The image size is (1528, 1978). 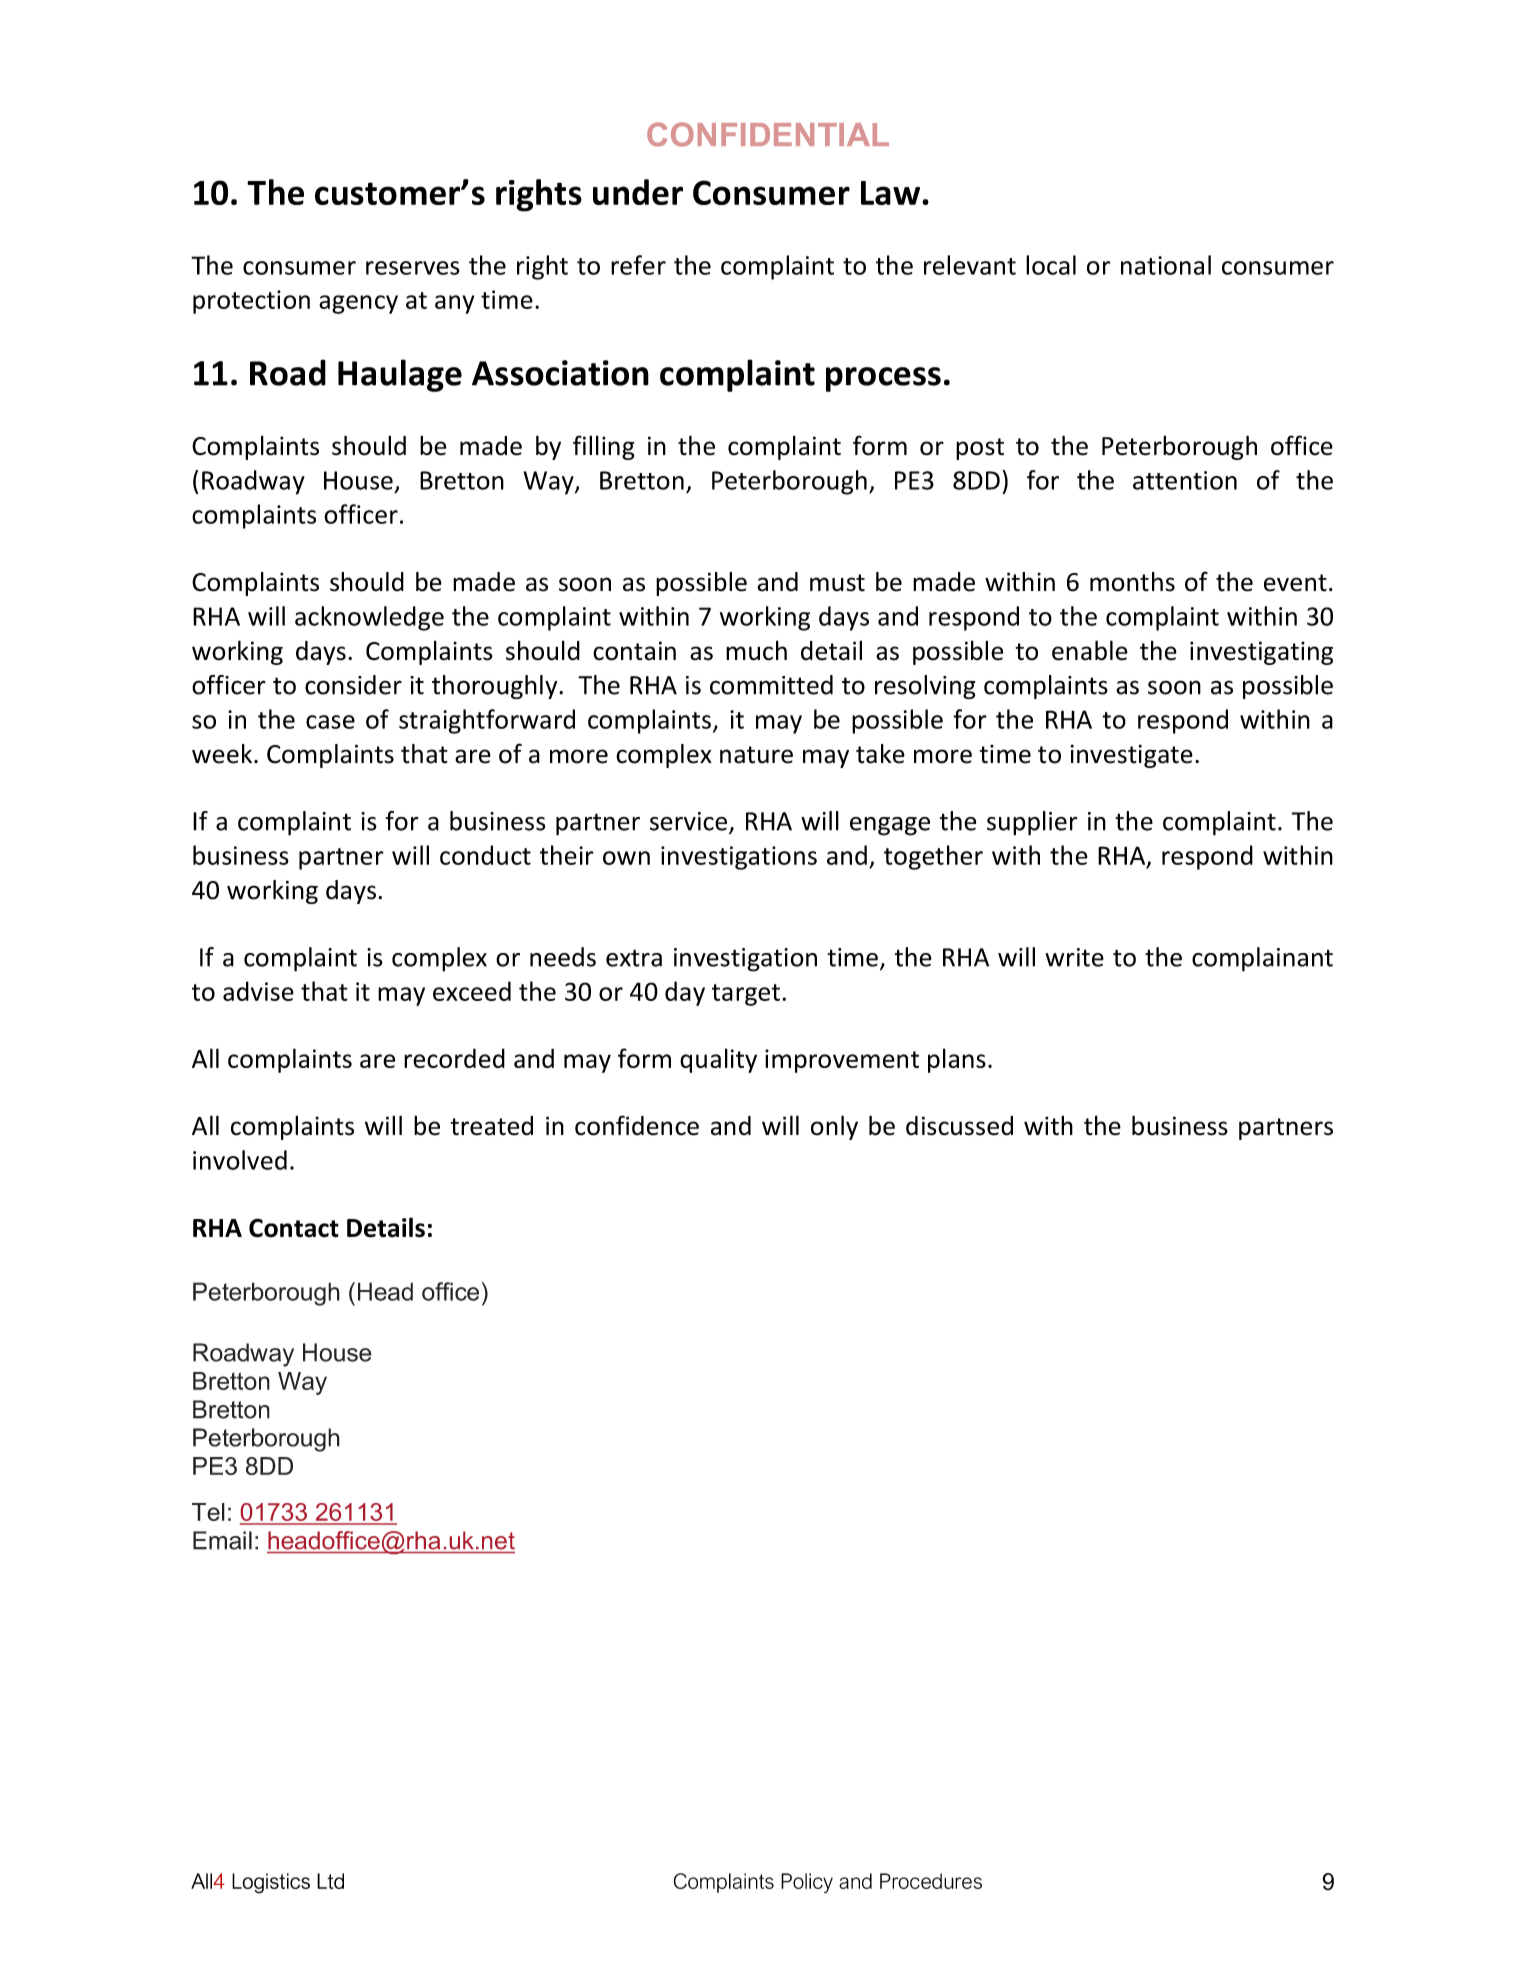 What do you see at coordinates (1166, 265) in the screenshot?
I see `national` at bounding box center [1166, 265].
